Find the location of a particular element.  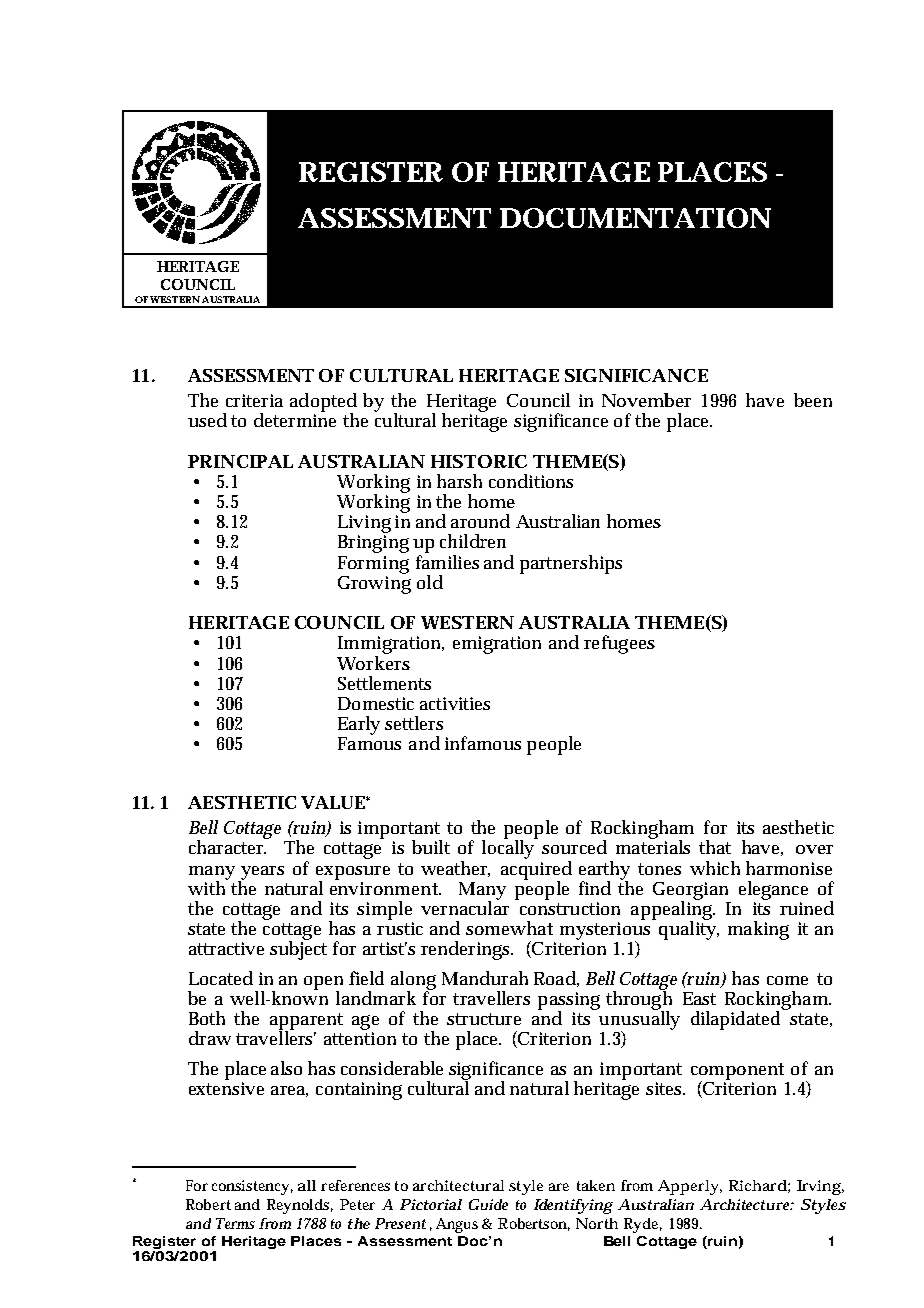

been is located at coordinates (813, 400).
